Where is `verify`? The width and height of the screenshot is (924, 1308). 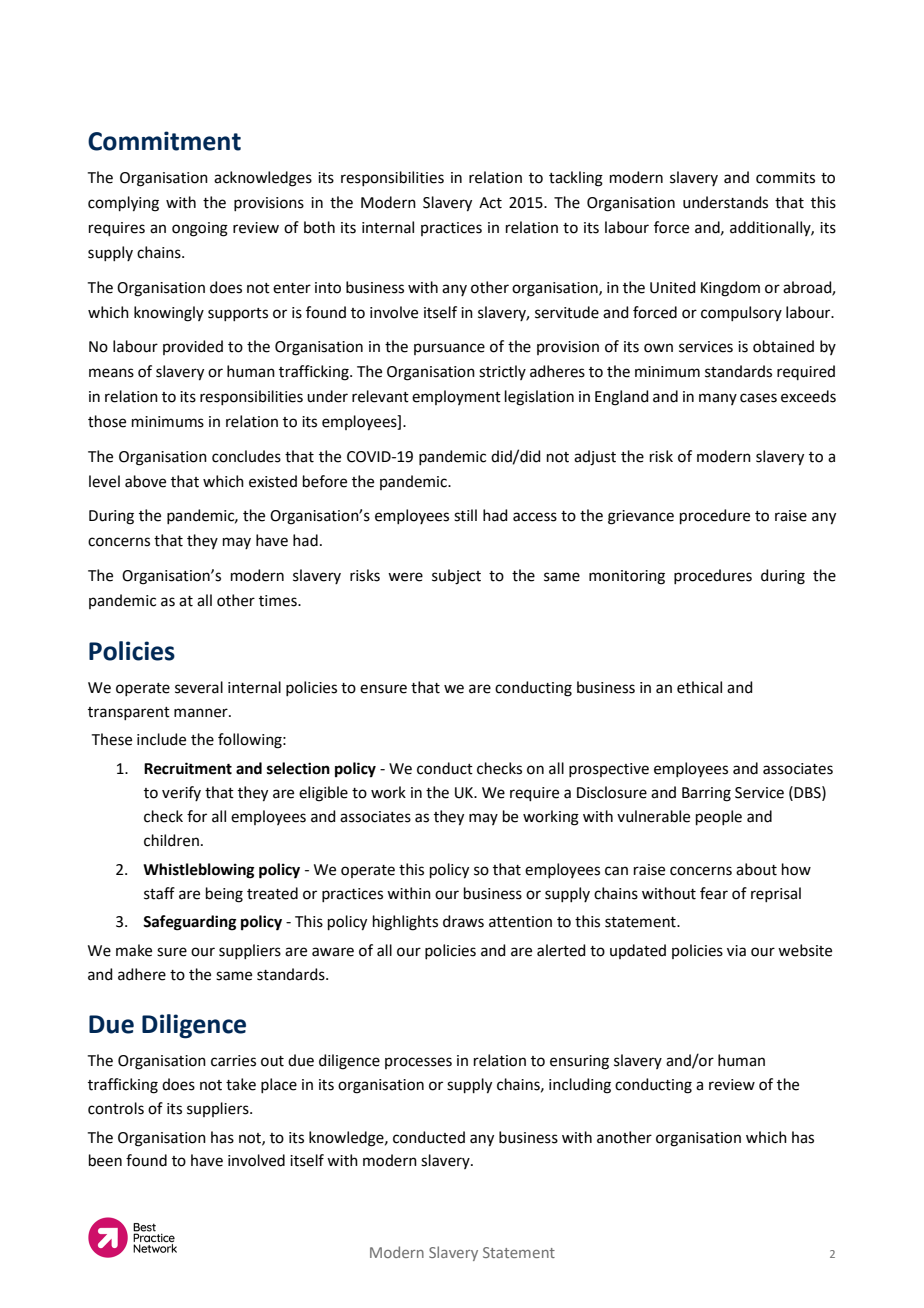 verify is located at coordinates (181, 793).
